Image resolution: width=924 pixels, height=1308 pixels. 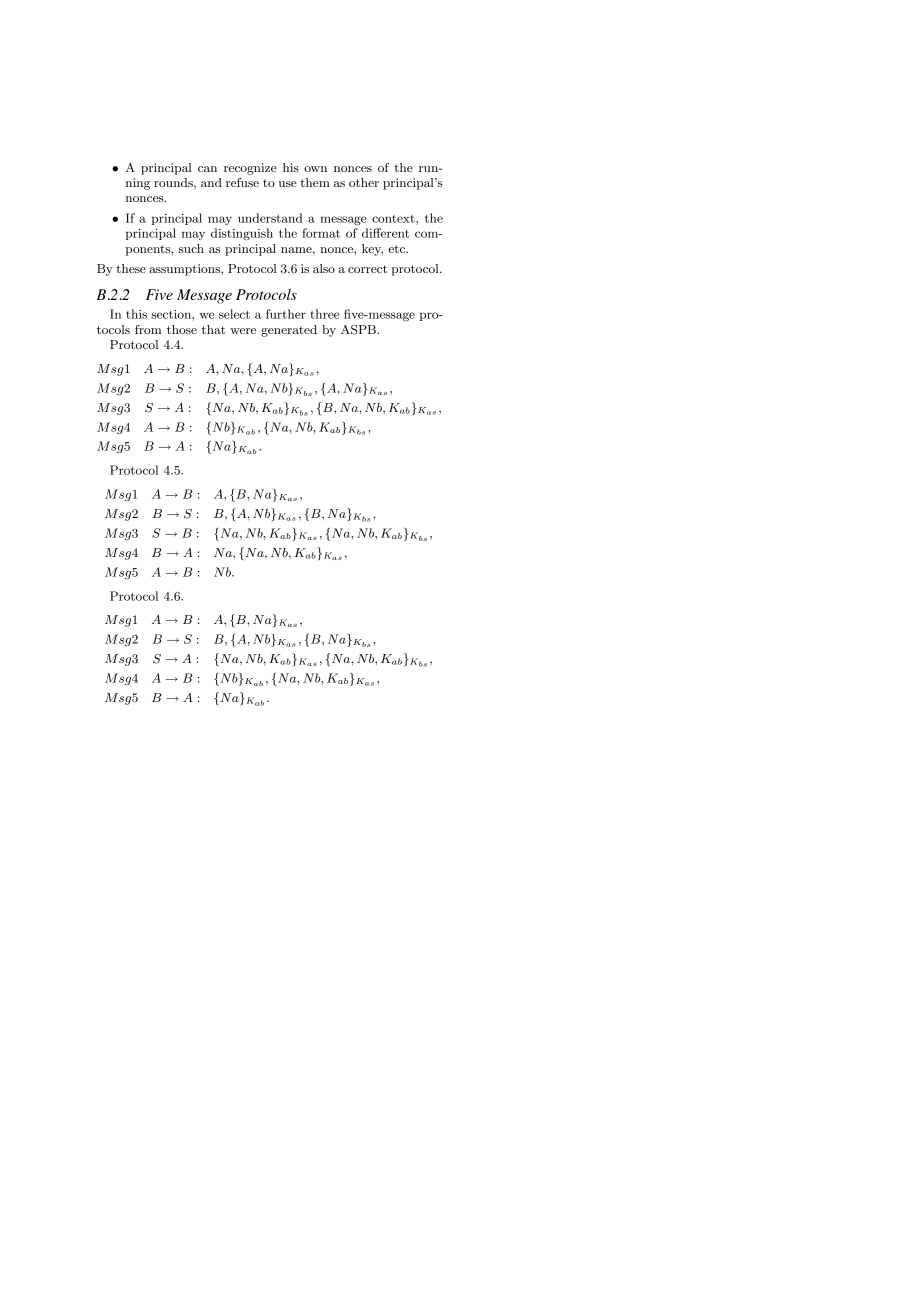 I want to click on format, so click(x=321, y=233).
